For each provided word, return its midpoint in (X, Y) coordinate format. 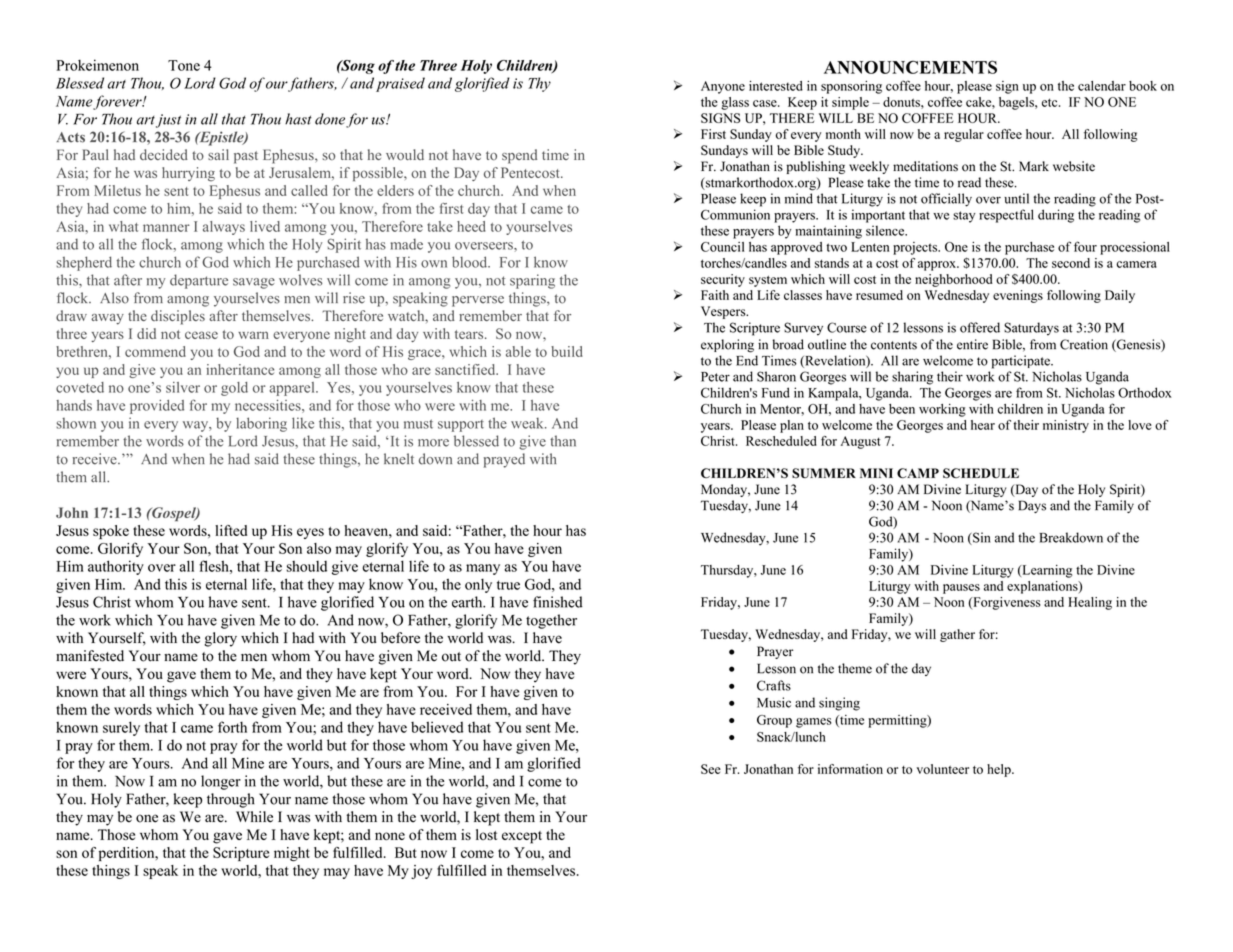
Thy (539, 84)
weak (528, 423)
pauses (961, 589)
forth (232, 727)
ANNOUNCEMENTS (910, 67)
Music (774, 702)
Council (722, 247)
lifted (231, 530)
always (224, 228)
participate (1021, 362)
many (483, 569)
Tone (184, 65)
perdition (128, 854)
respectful (1006, 216)
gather (957, 635)
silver (183, 387)
